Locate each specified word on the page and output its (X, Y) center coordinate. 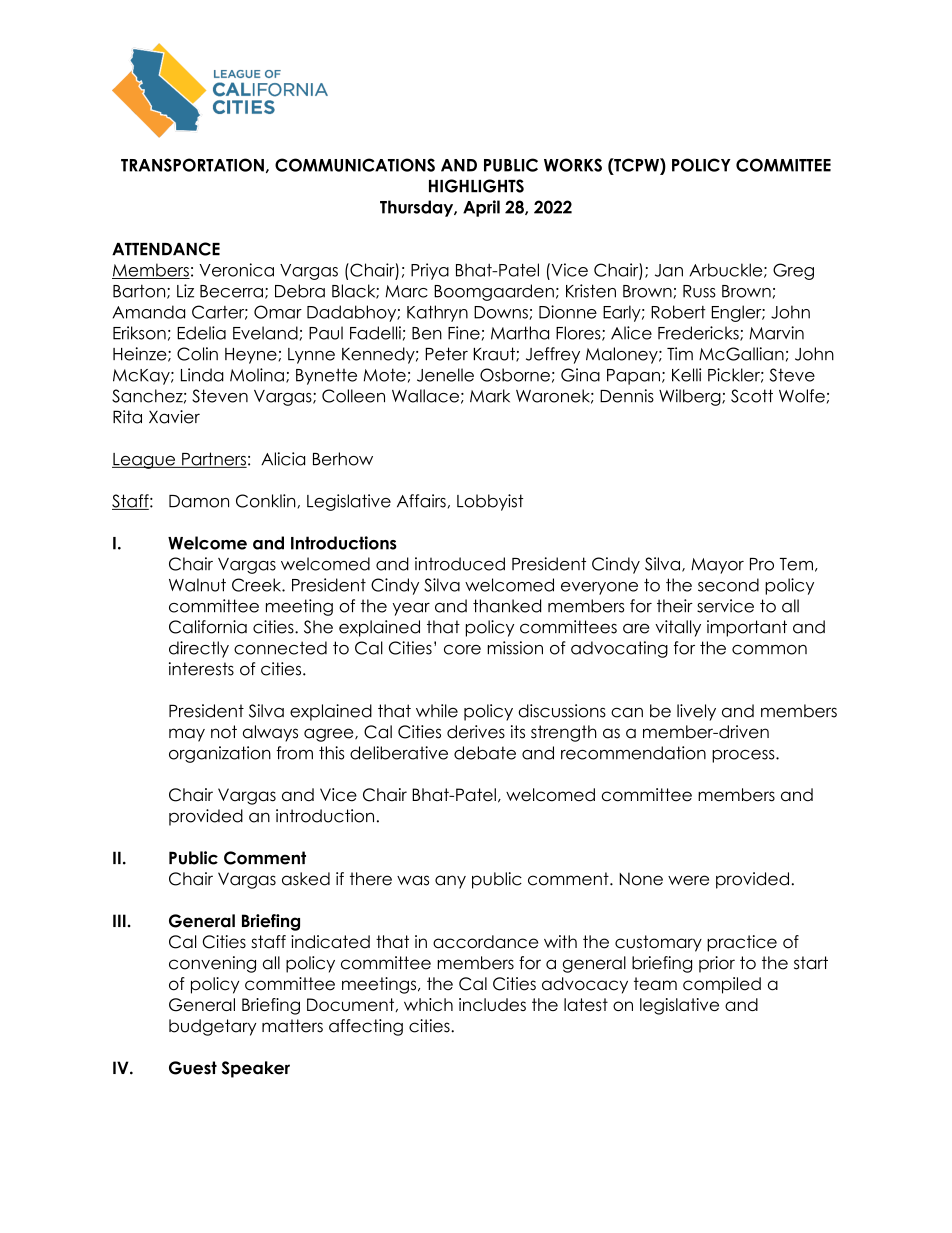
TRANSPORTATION (192, 165)
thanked (507, 606)
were (688, 880)
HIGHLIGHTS (476, 186)
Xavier (174, 417)
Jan (669, 270)
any (450, 882)
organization (220, 754)
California (208, 627)
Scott (752, 396)
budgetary (212, 1027)
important (747, 628)
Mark (490, 396)
